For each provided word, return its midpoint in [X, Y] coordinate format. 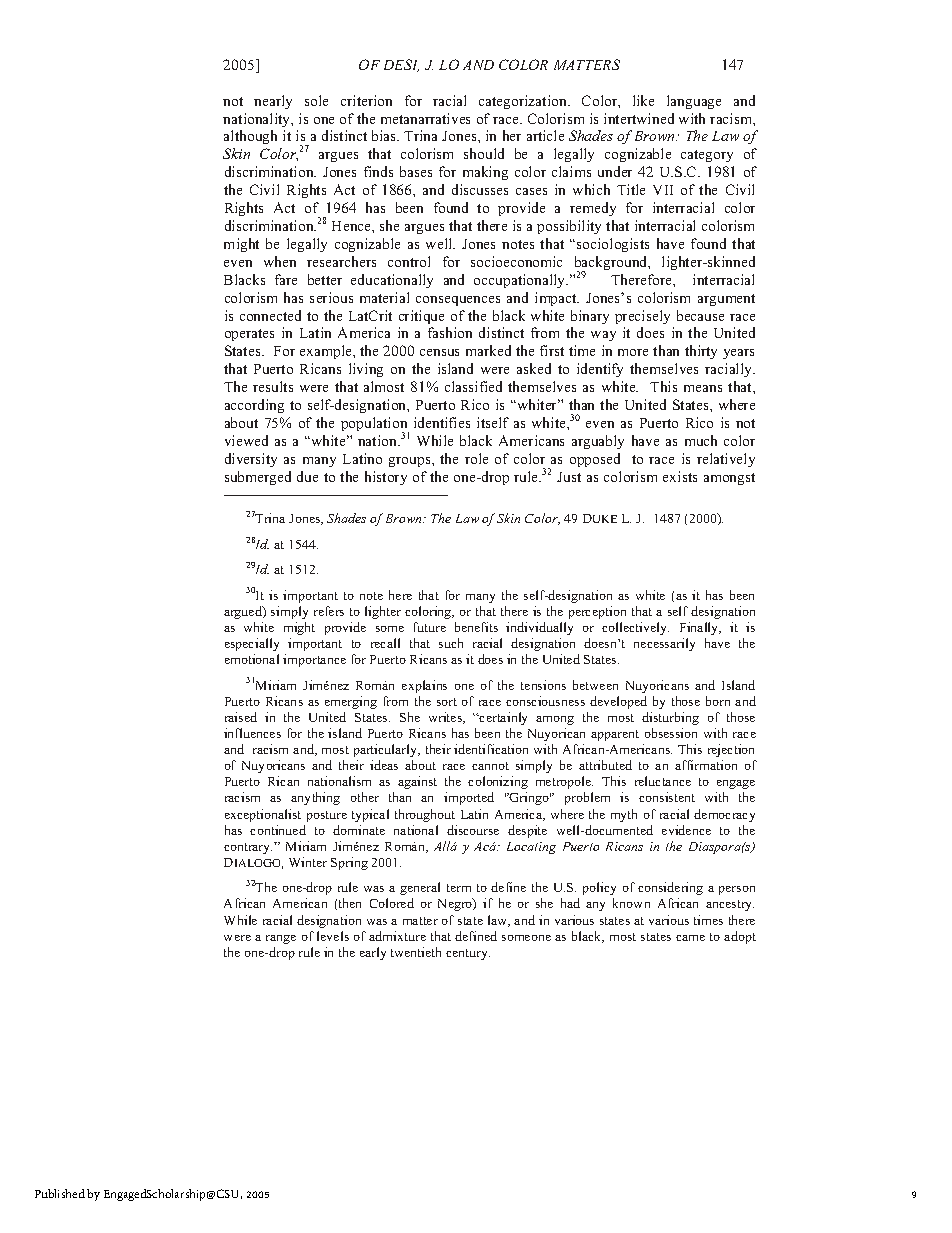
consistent [667, 797]
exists [680, 476]
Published [60, 1193]
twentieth [416, 952]
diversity [251, 460]
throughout [425, 815]
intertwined [639, 118]
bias [385, 135]
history [386, 478]
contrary [248, 848]
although [250, 137]
